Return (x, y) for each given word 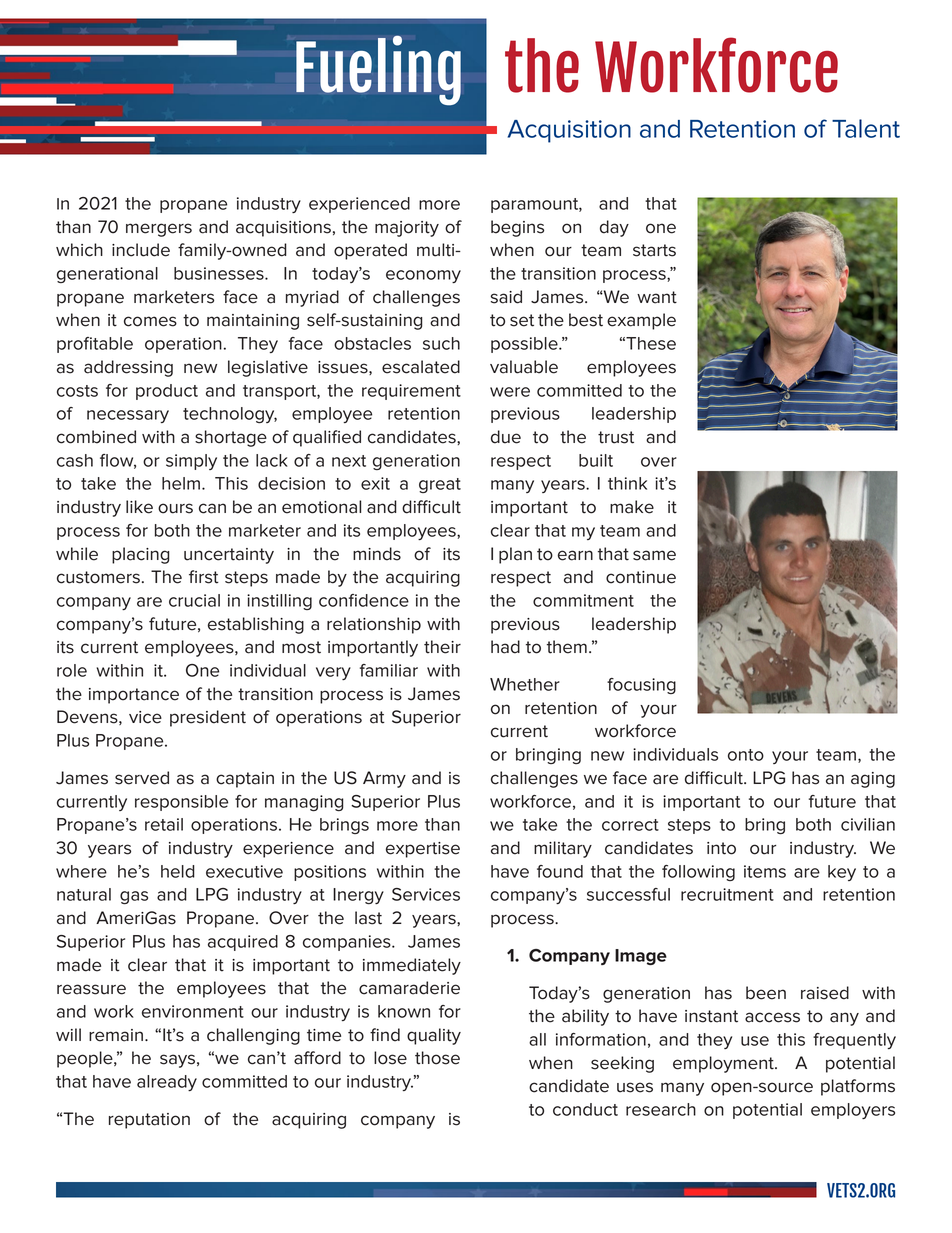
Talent (866, 128)
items (765, 871)
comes (150, 321)
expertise (423, 850)
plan (515, 555)
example (641, 321)
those (437, 1058)
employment (724, 1064)
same (654, 555)
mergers (159, 230)
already (167, 1083)
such (441, 343)
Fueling (378, 70)
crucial (194, 600)
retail (164, 824)
